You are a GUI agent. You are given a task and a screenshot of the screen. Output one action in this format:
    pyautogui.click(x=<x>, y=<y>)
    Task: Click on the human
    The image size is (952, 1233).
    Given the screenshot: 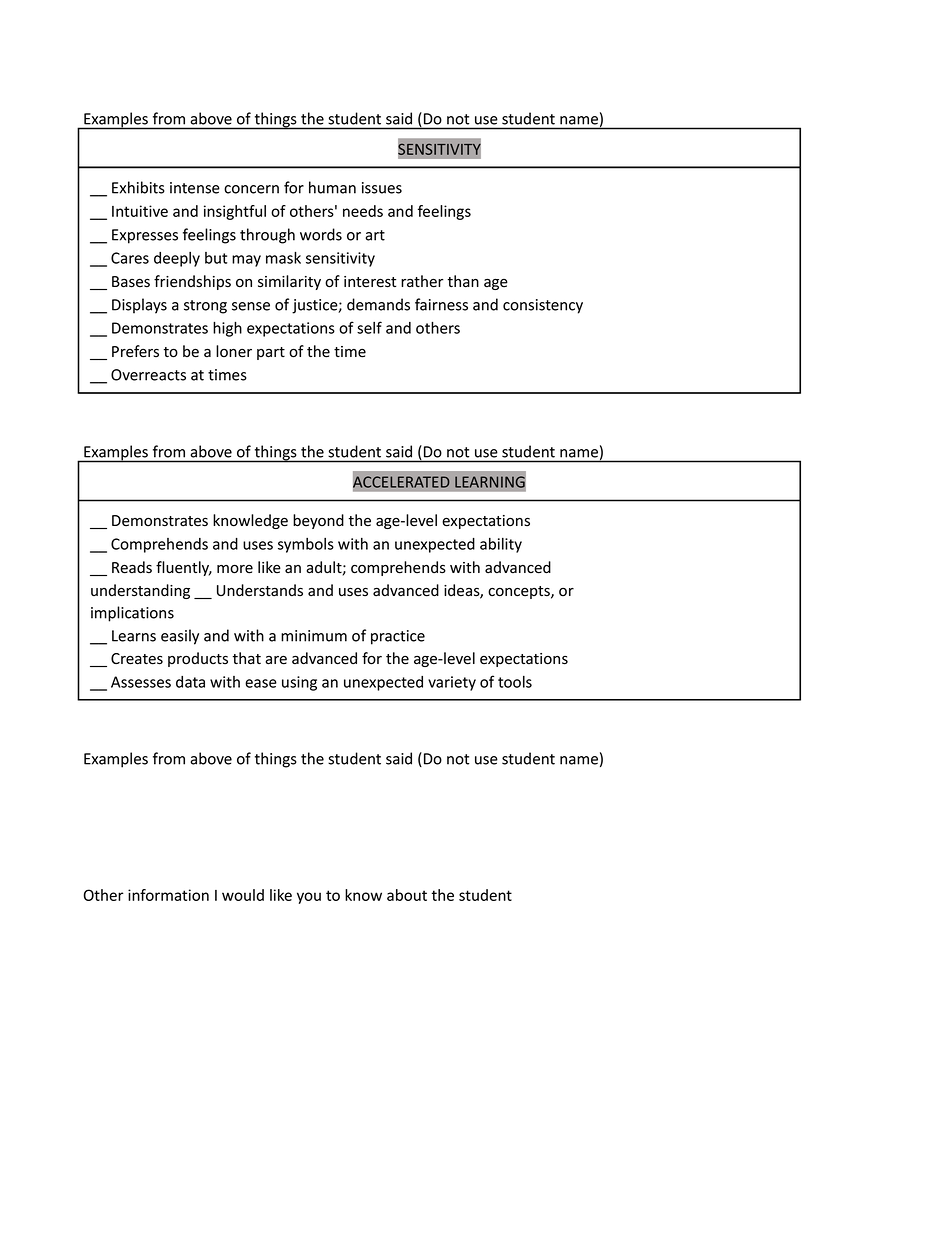 What is the action you would take?
    pyautogui.click(x=332, y=187)
